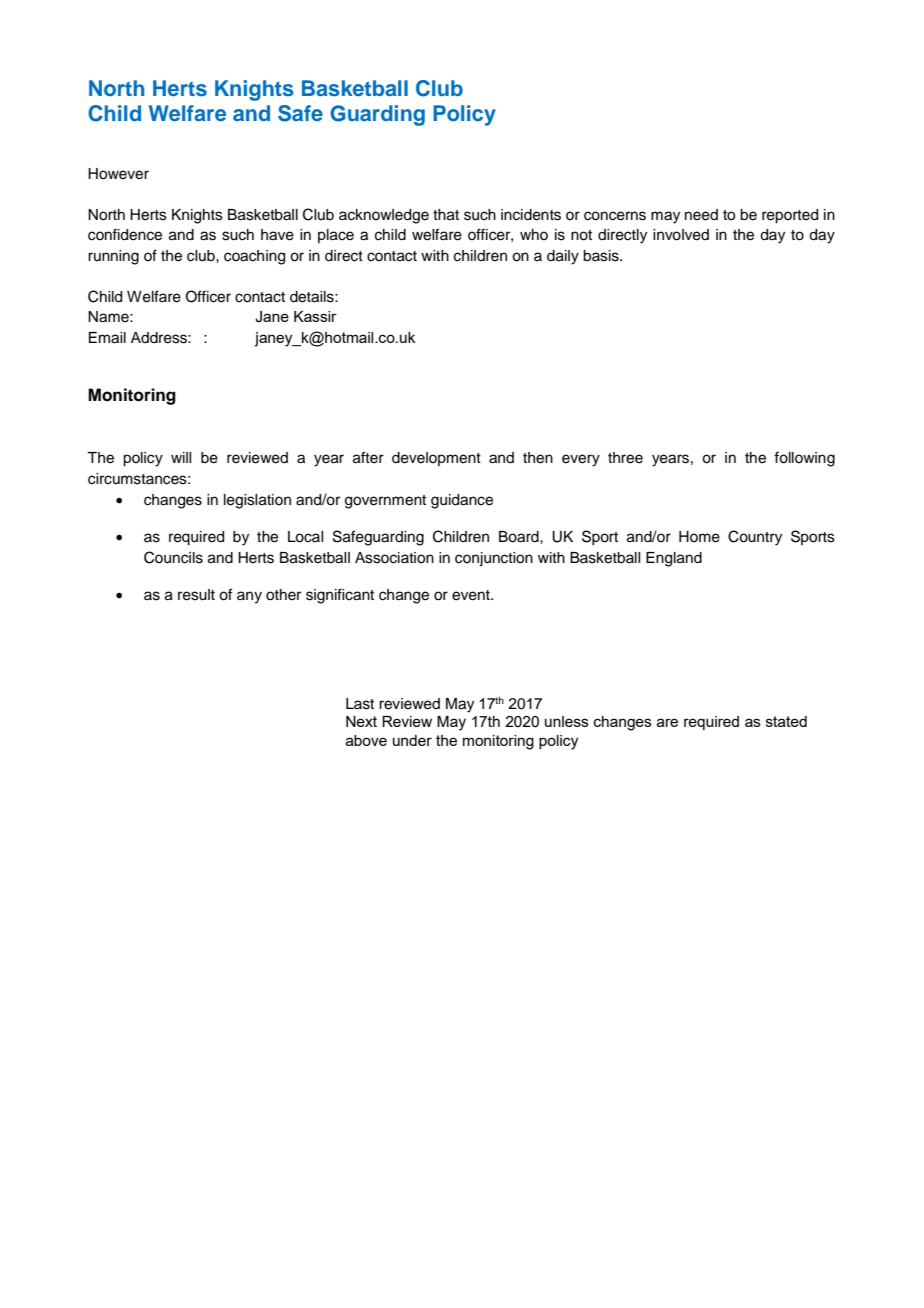 The width and height of the page is (924, 1308). I want to click on need, so click(701, 215).
